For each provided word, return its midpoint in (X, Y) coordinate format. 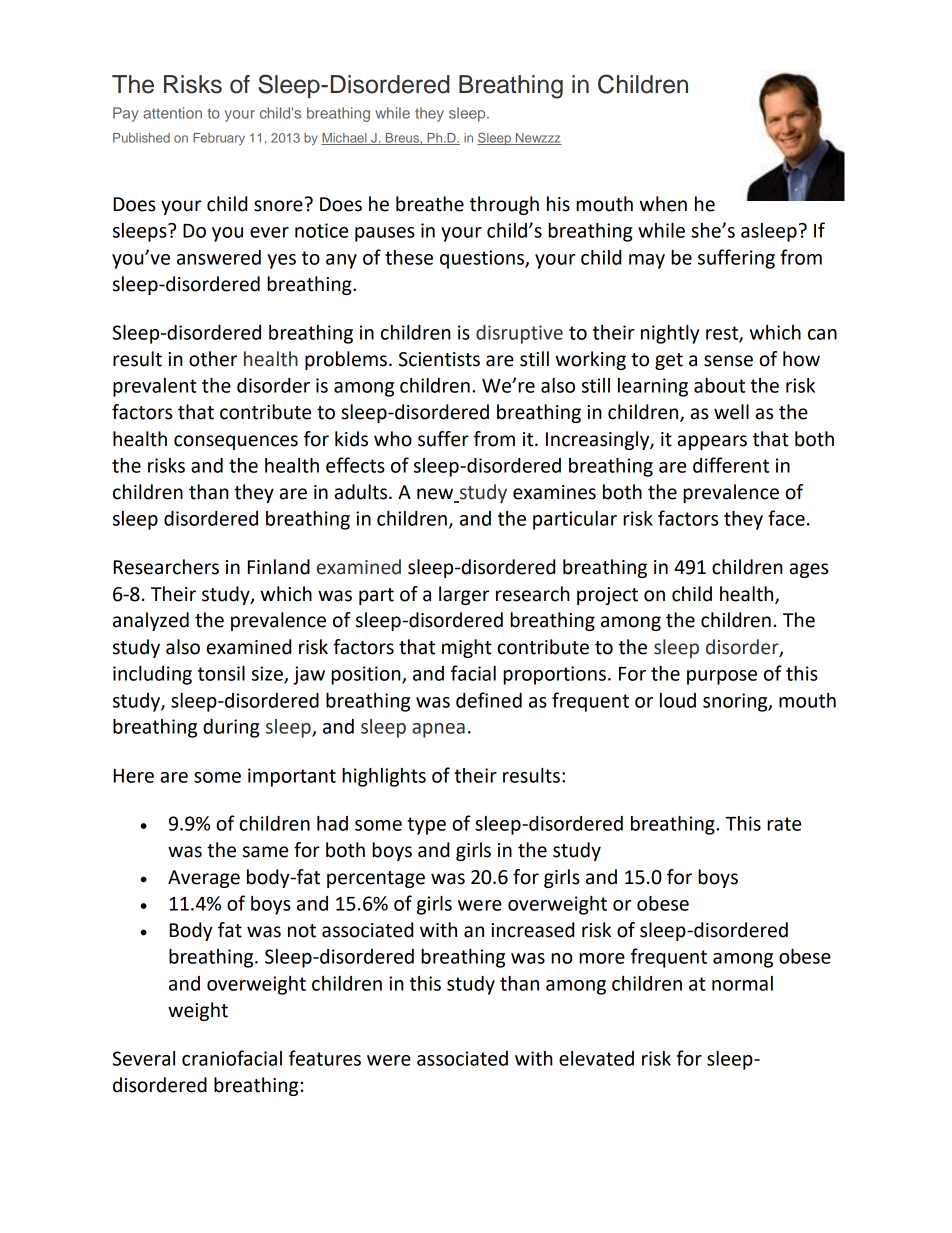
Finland (279, 567)
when (663, 204)
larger (464, 595)
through (504, 205)
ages (809, 570)
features (325, 1058)
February (219, 139)
